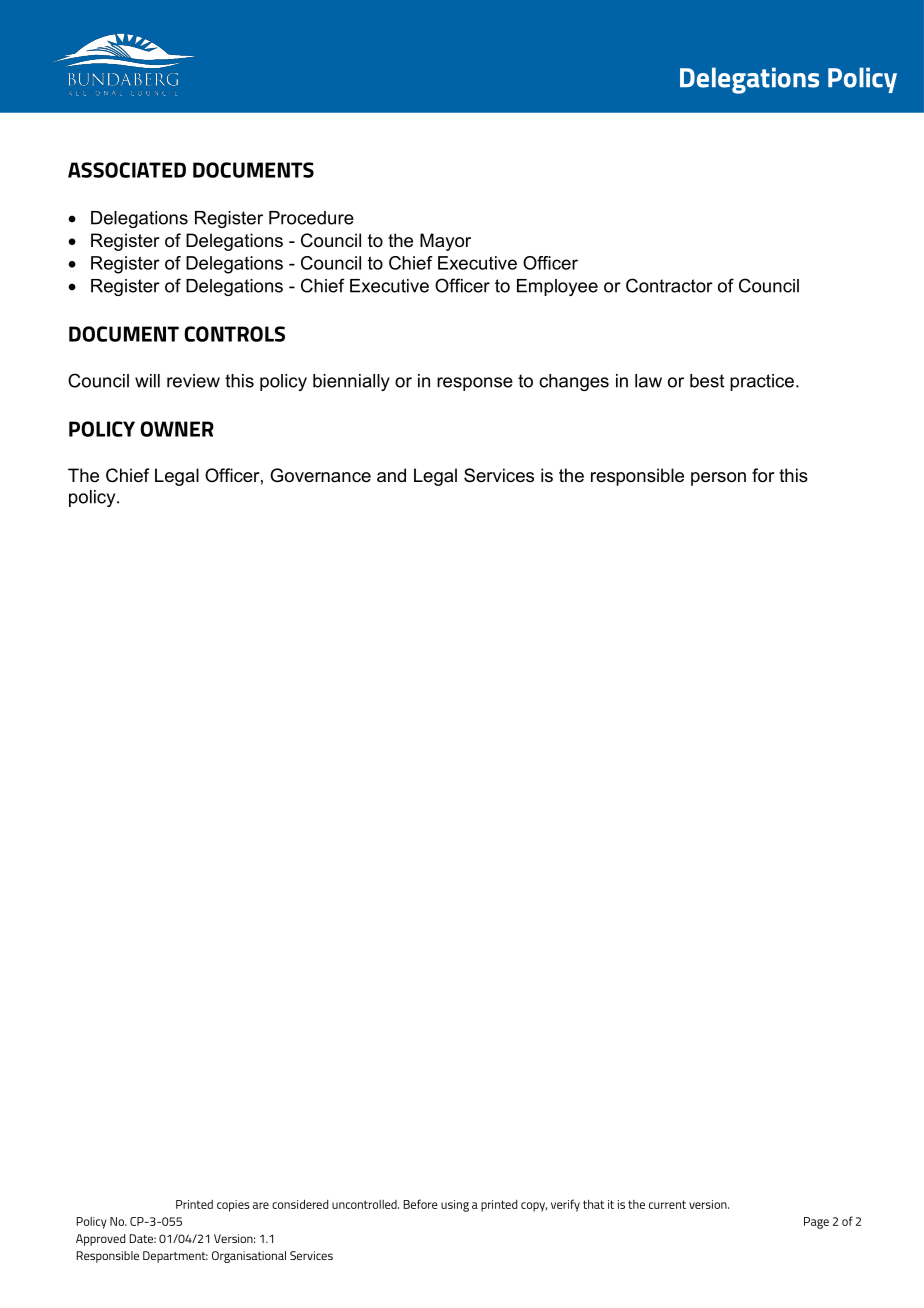  What do you see at coordinates (233, 1206) in the document?
I see `copies` at bounding box center [233, 1206].
